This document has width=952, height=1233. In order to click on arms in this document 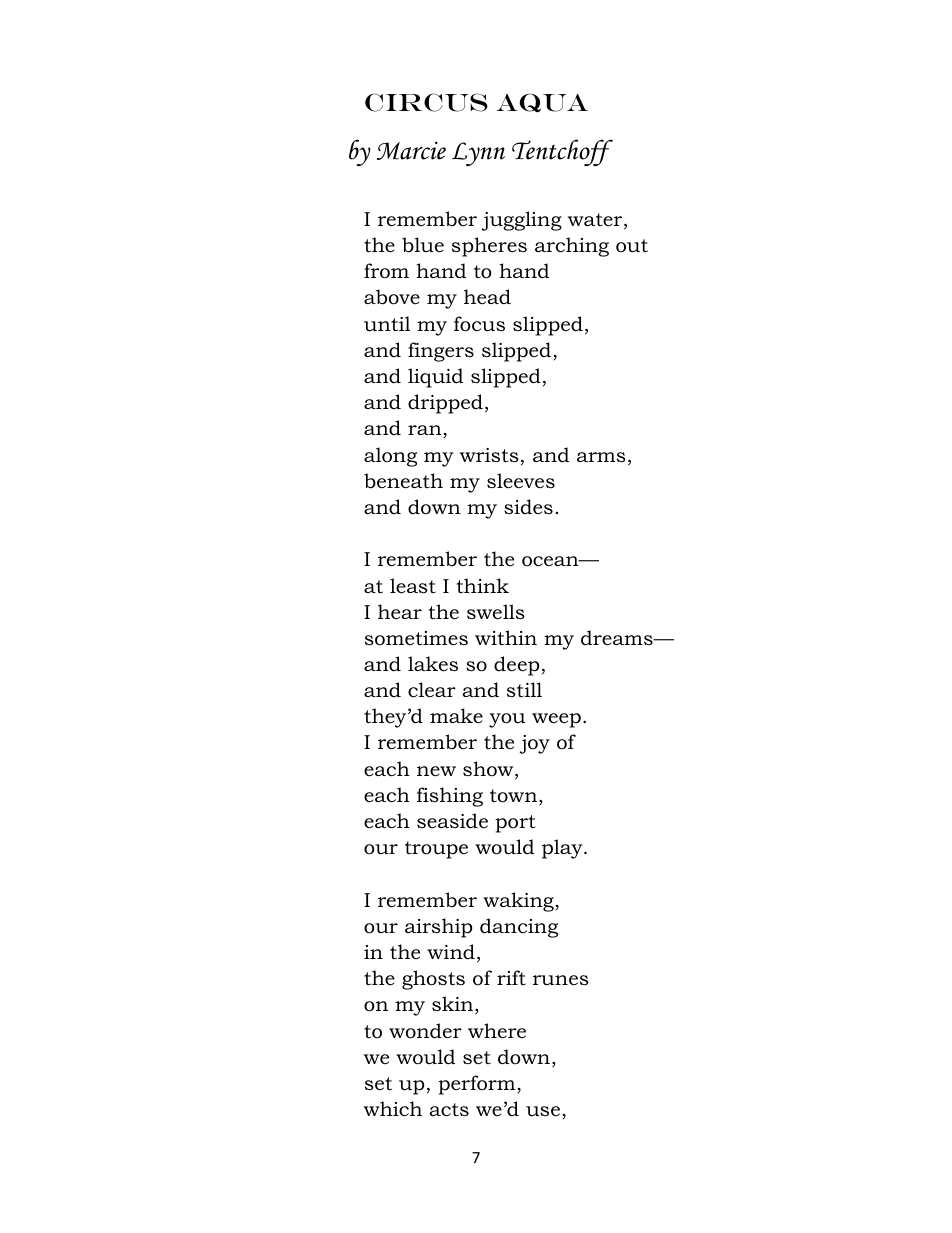, I will do `click(601, 457)`.
